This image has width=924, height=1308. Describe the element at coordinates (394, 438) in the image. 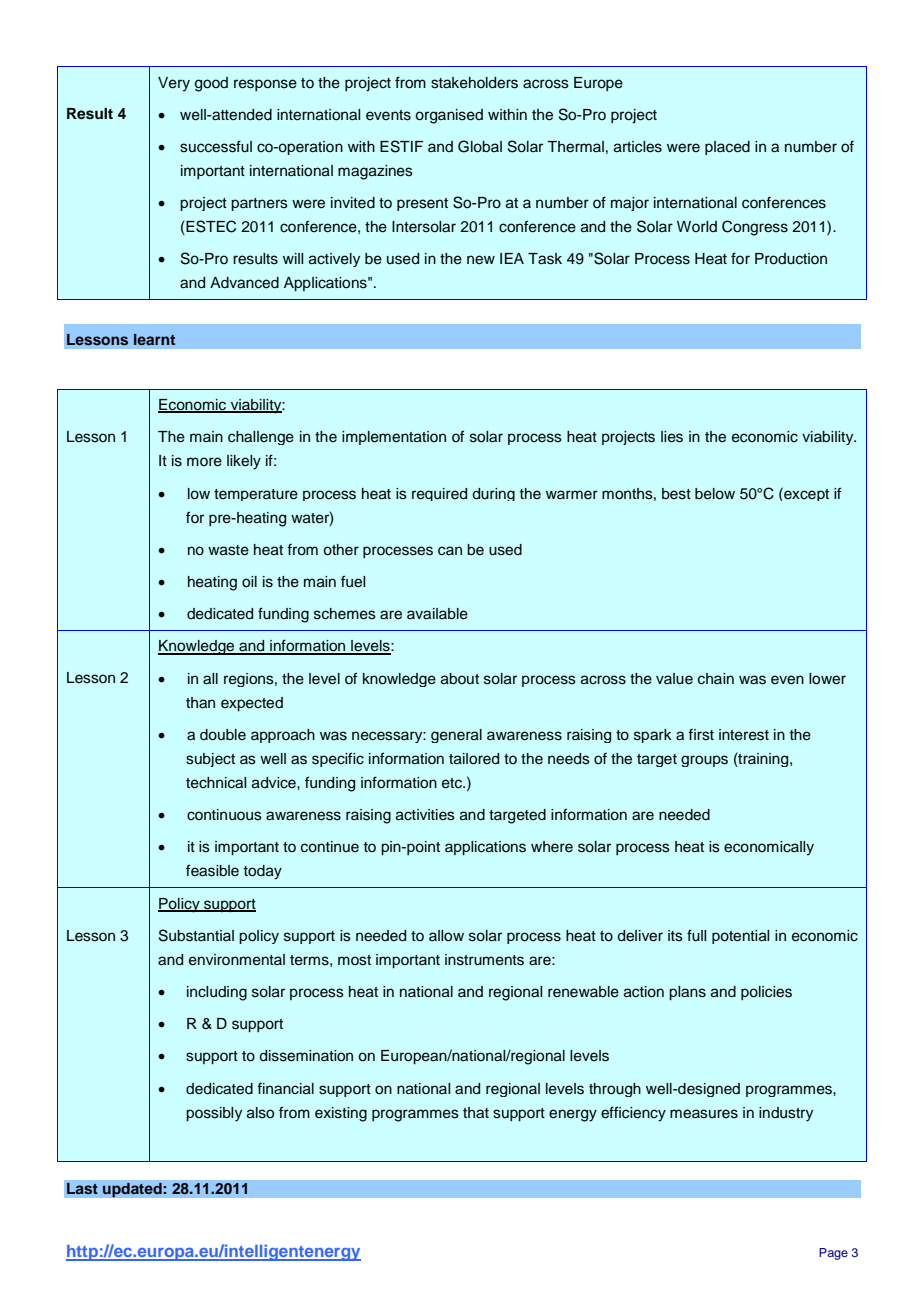

I see `implementation` at that location.
